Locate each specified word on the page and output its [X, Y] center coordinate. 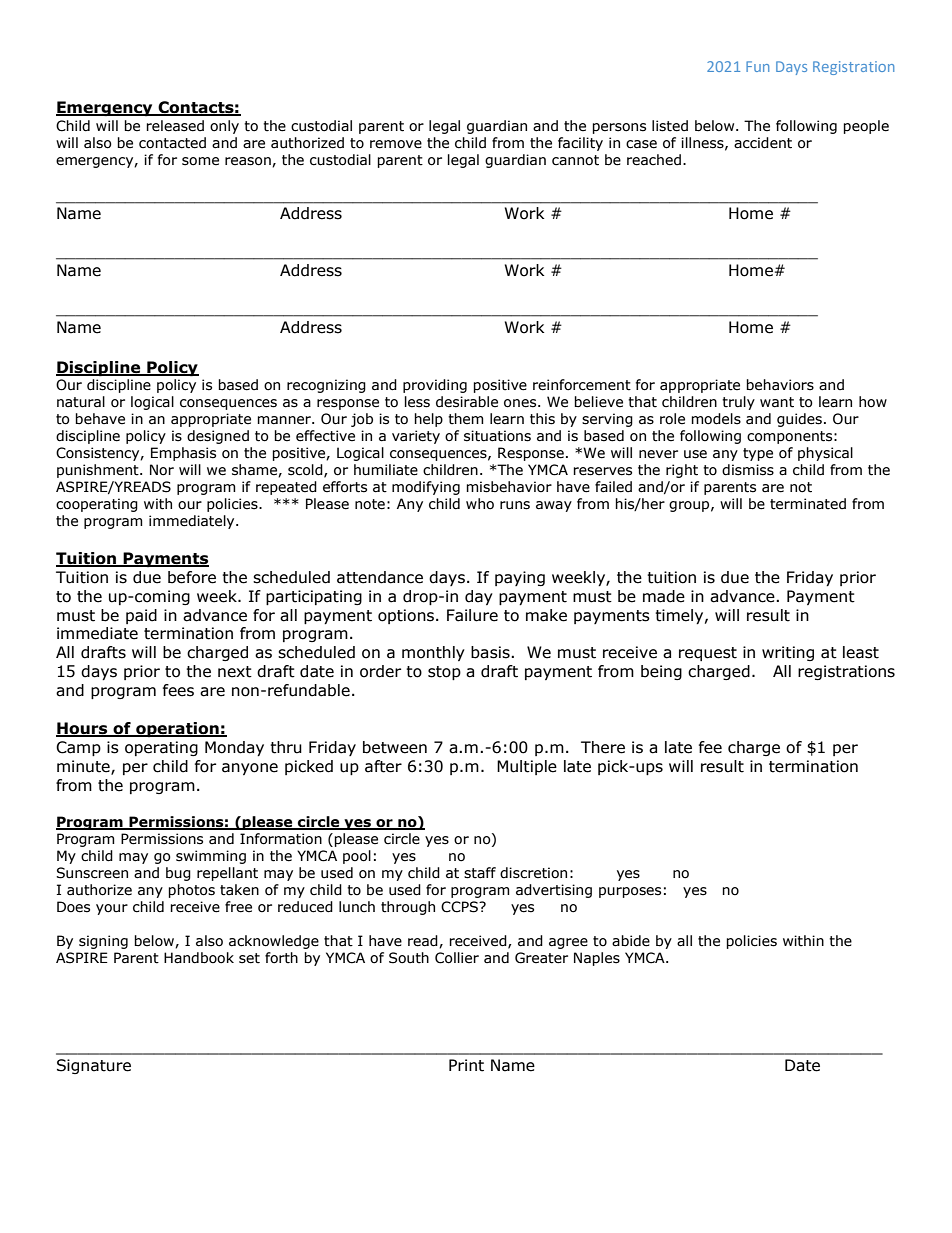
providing [435, 386]
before [192, 577]
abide [631, 941]
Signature [94, 1066]
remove [396, 144]
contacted [172, 143]
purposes [630, 892]
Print [466, 1065]
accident [763, 143]
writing [788, 653]
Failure [472, 615]
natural [81, 402]
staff [480, 873]
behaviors [780, 385]
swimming [211, 857]
